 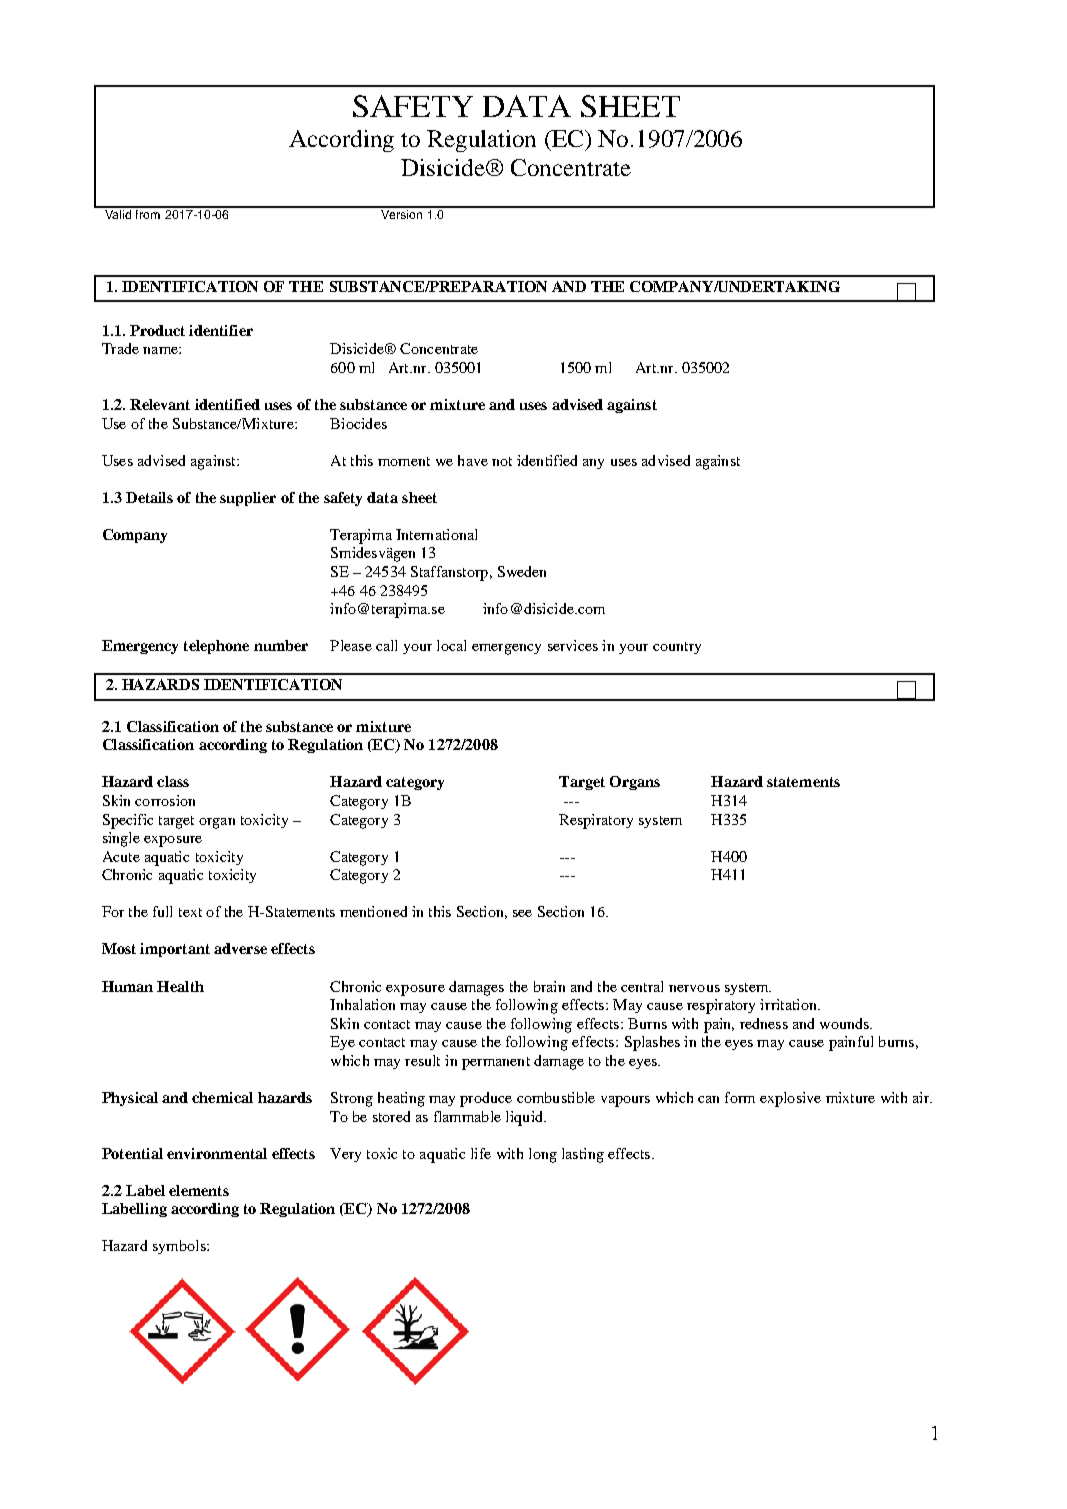 What do you see at coordinates (573, 645) in the page?
I see `services` at bounding box center [573, 645].
